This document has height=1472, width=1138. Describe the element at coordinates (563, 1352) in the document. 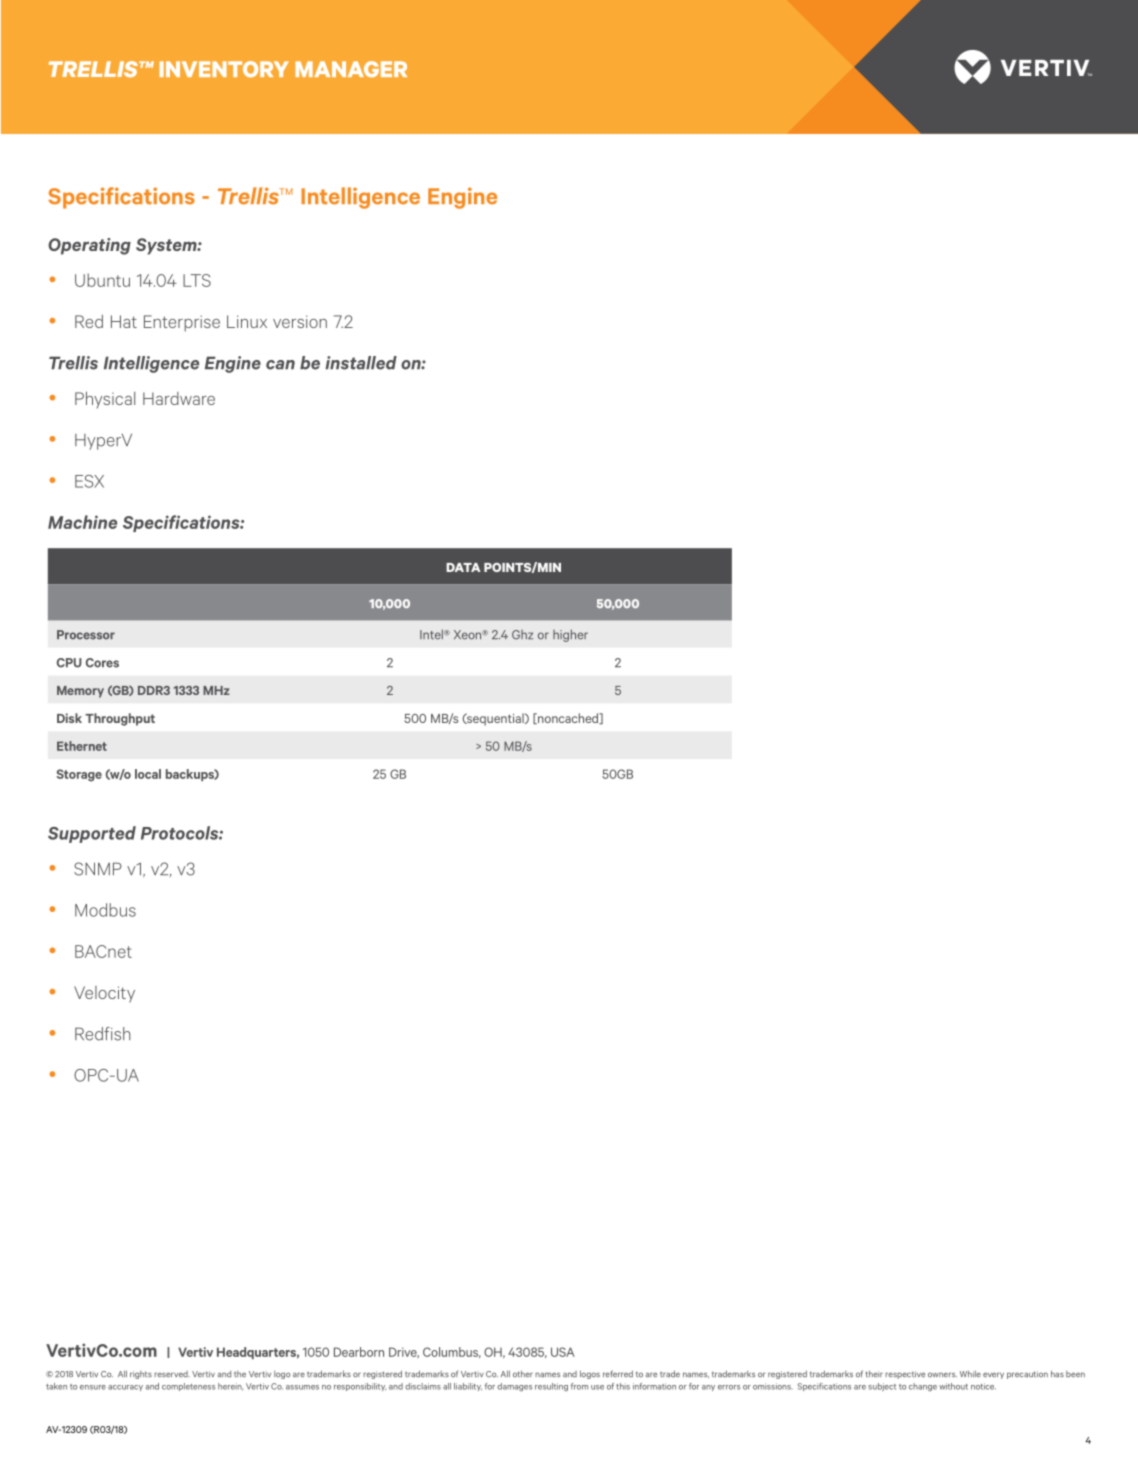

I see `USA` at that location.
